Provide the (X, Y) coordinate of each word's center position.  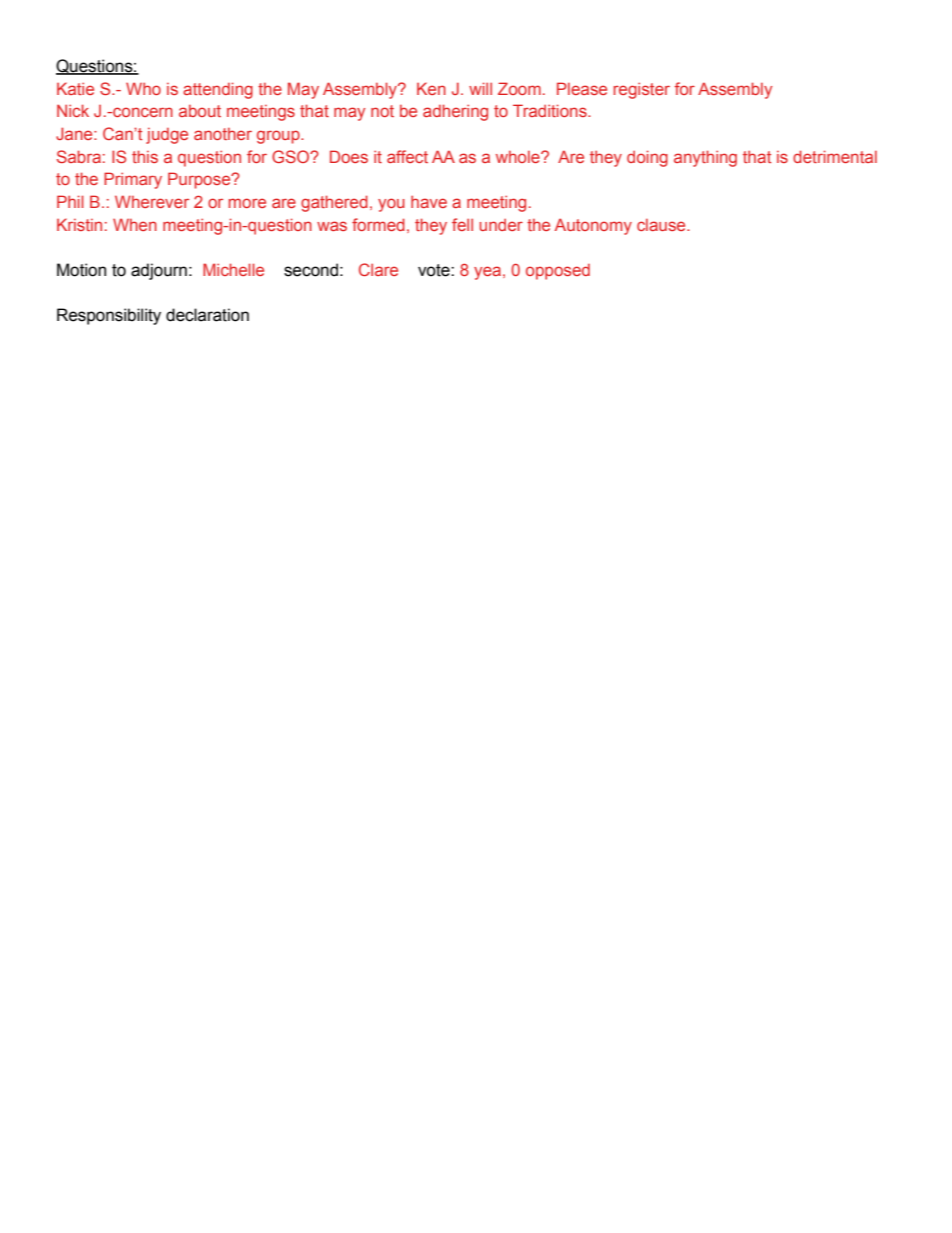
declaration (207, 315)
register (641, 90)
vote (435, 270)
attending (218, 90)
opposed (558, 272)
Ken (431, 88)
